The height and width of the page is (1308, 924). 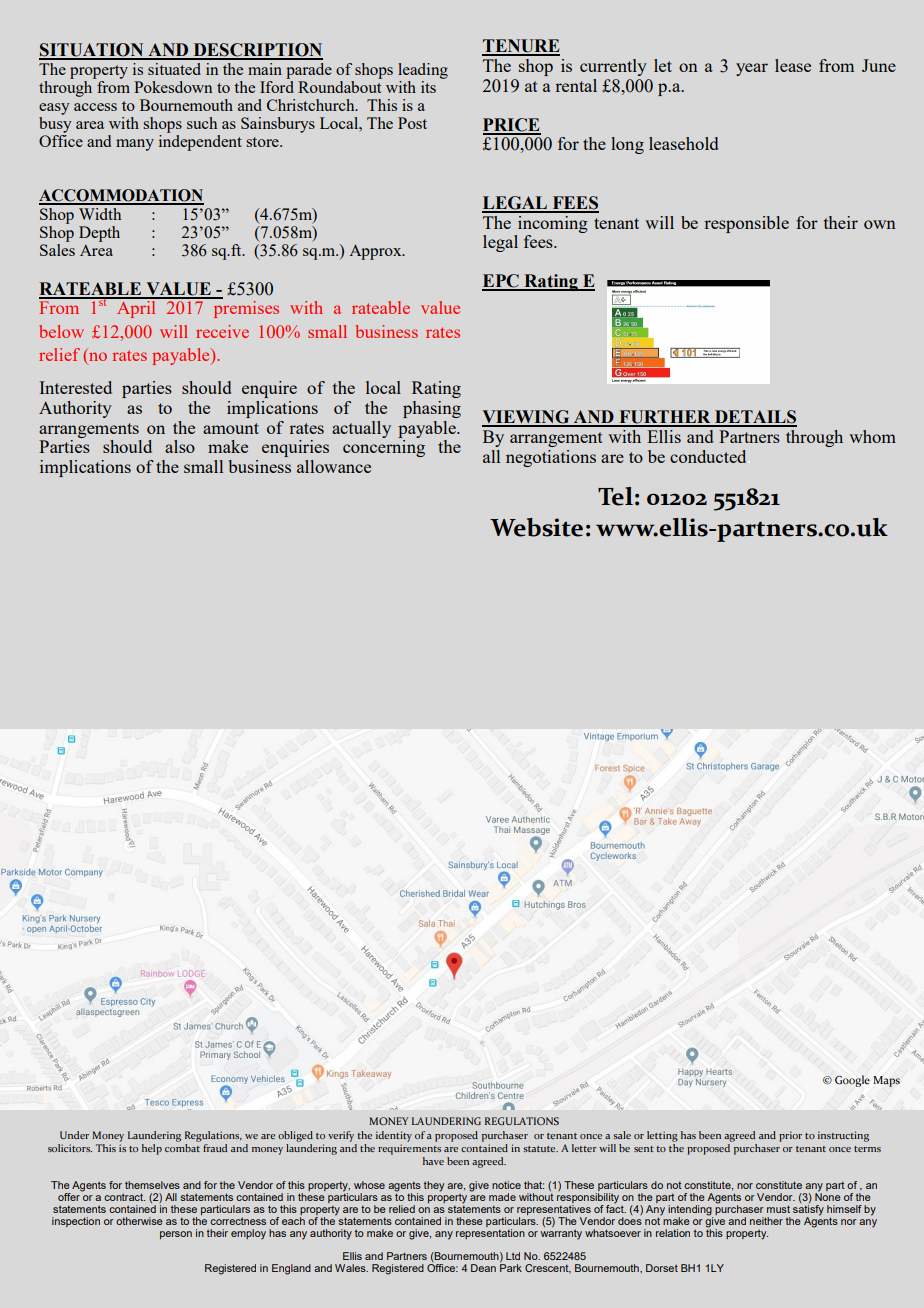 I want to click on Dean, so click(x=483, y=1268).
